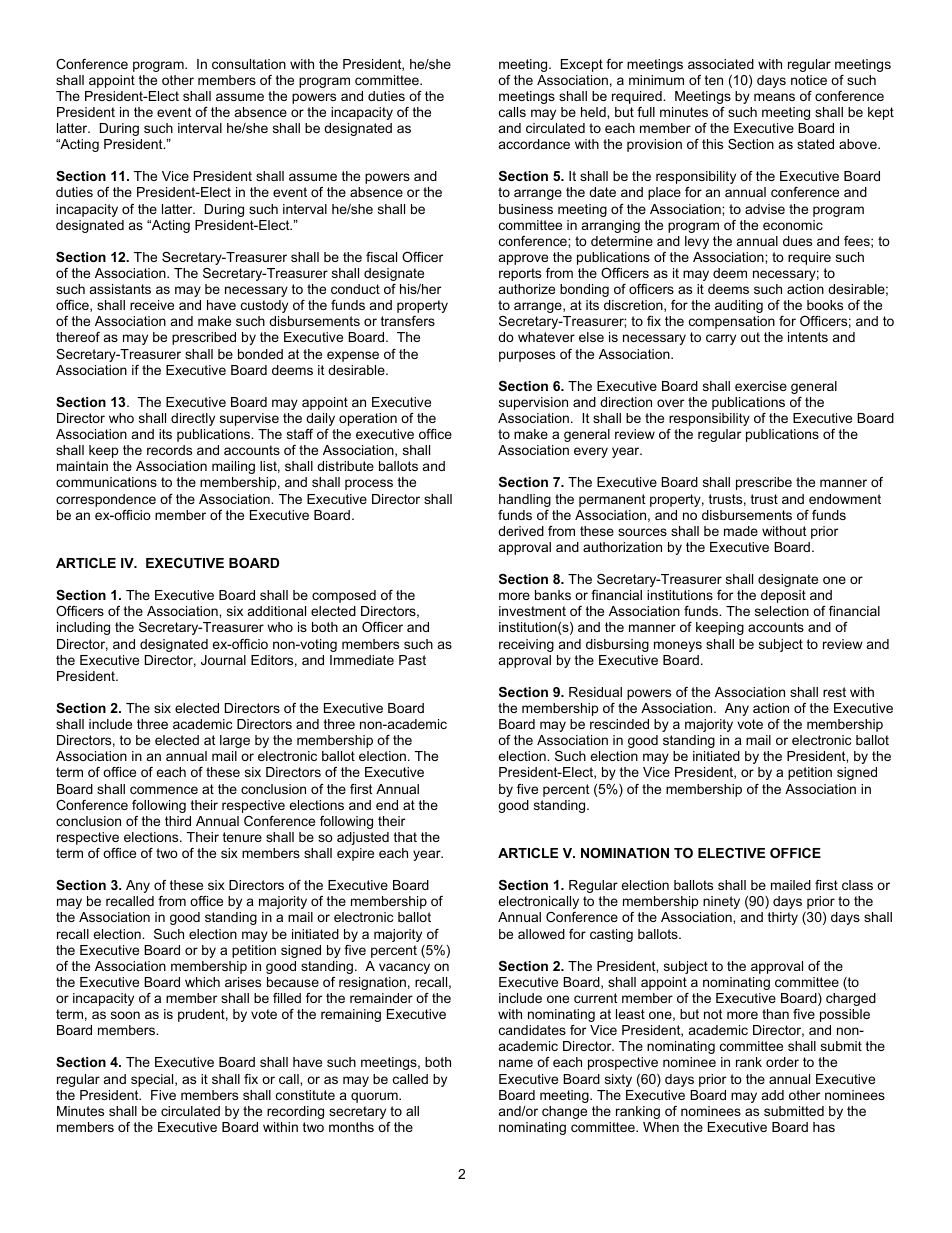 The width and height of the screenshot is (952, 1233). I want to click on Past, so click(412, 660).
